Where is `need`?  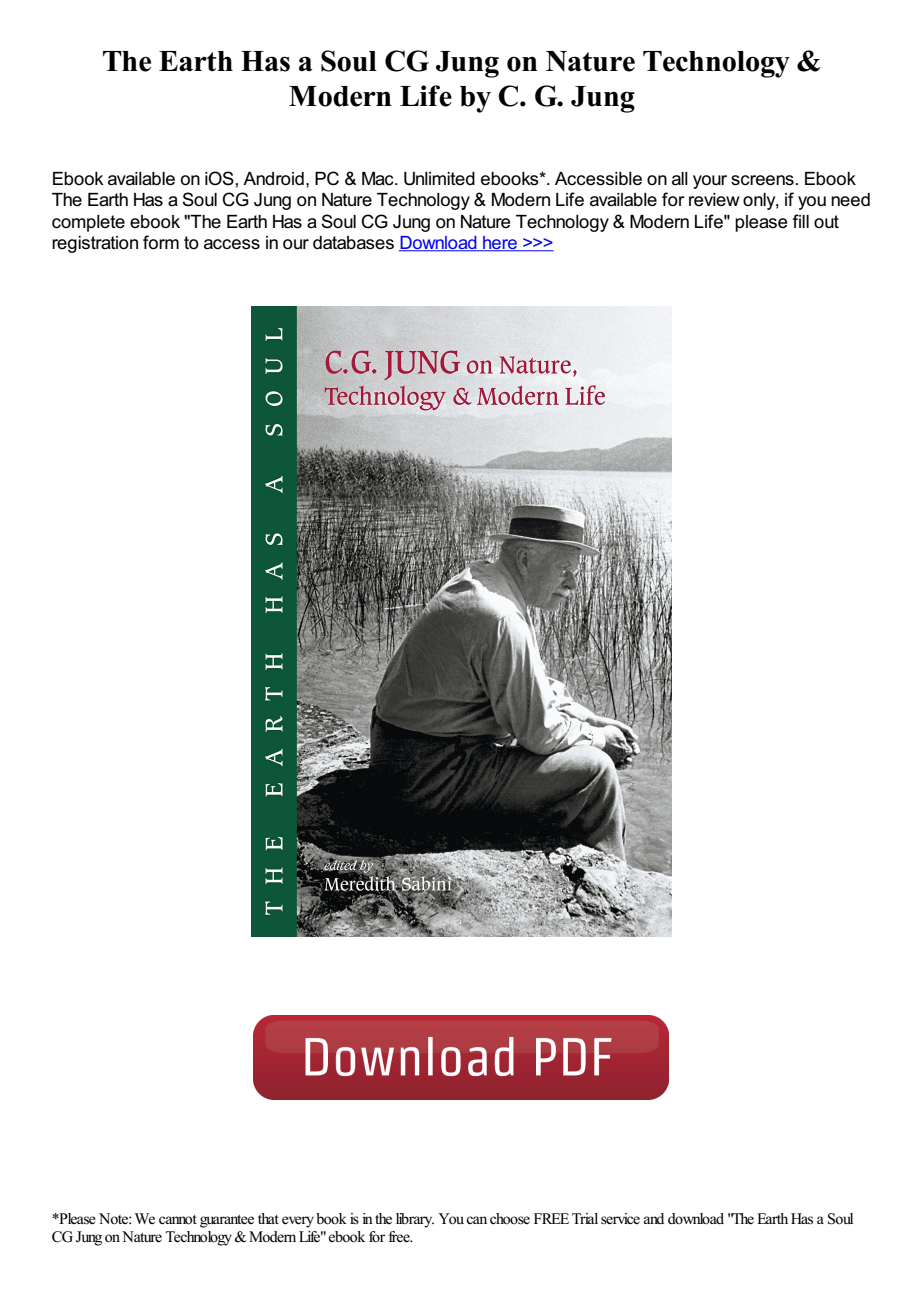
need is located at coordinates (850, 200).
